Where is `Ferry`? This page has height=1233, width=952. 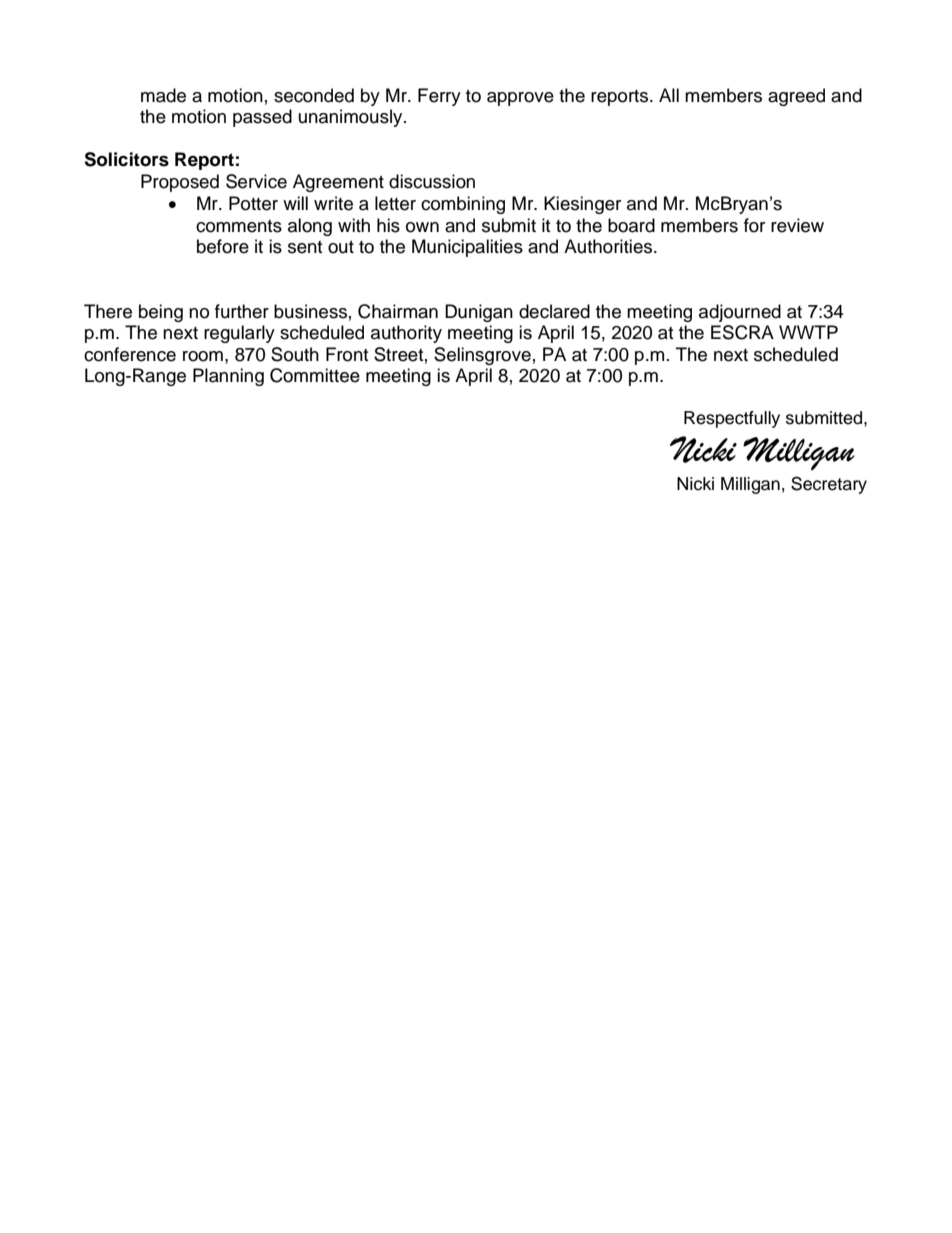
Ferry is located at coordinates (439, 97).
